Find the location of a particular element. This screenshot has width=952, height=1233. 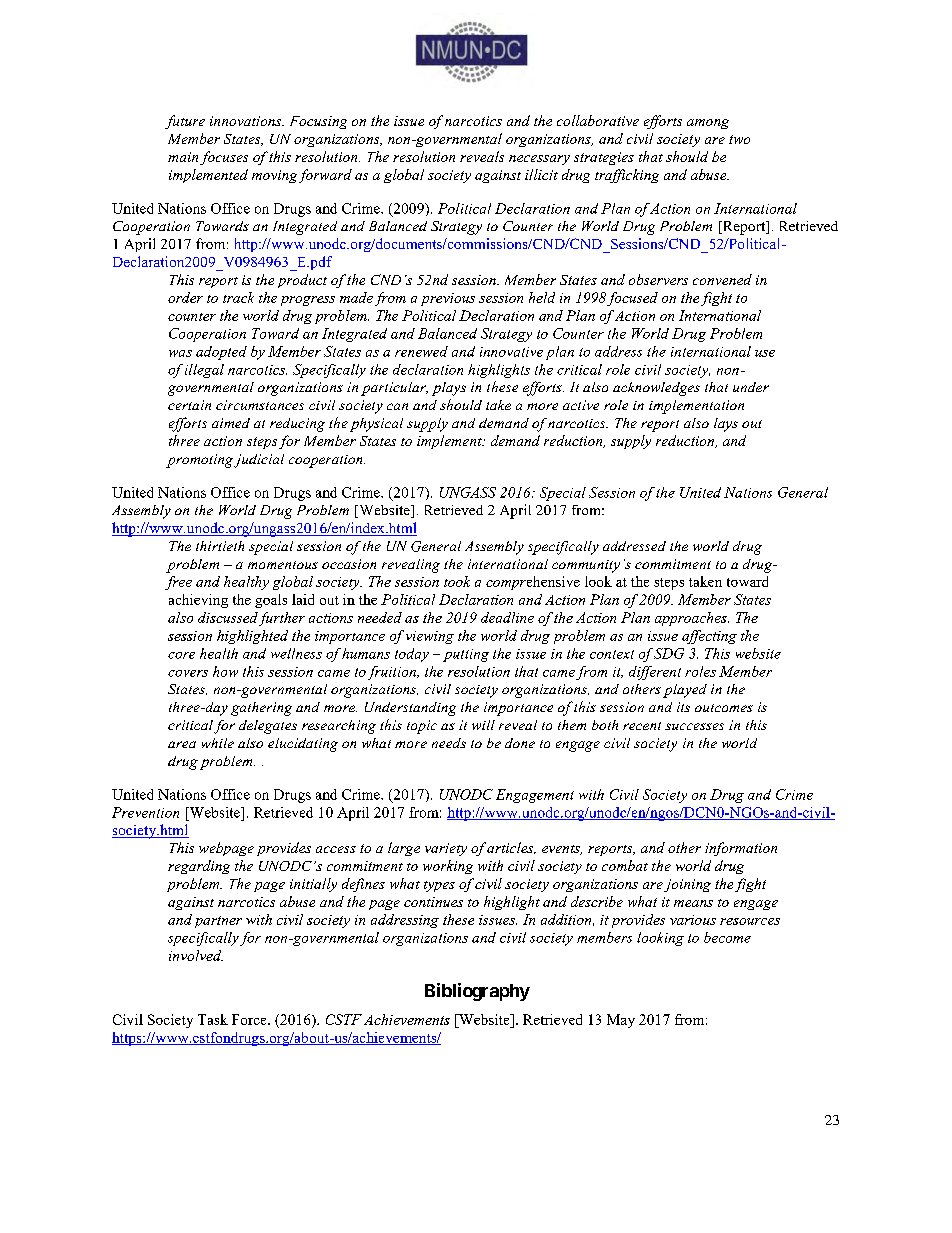

thirtieth is located at coordinates (220, 546).
